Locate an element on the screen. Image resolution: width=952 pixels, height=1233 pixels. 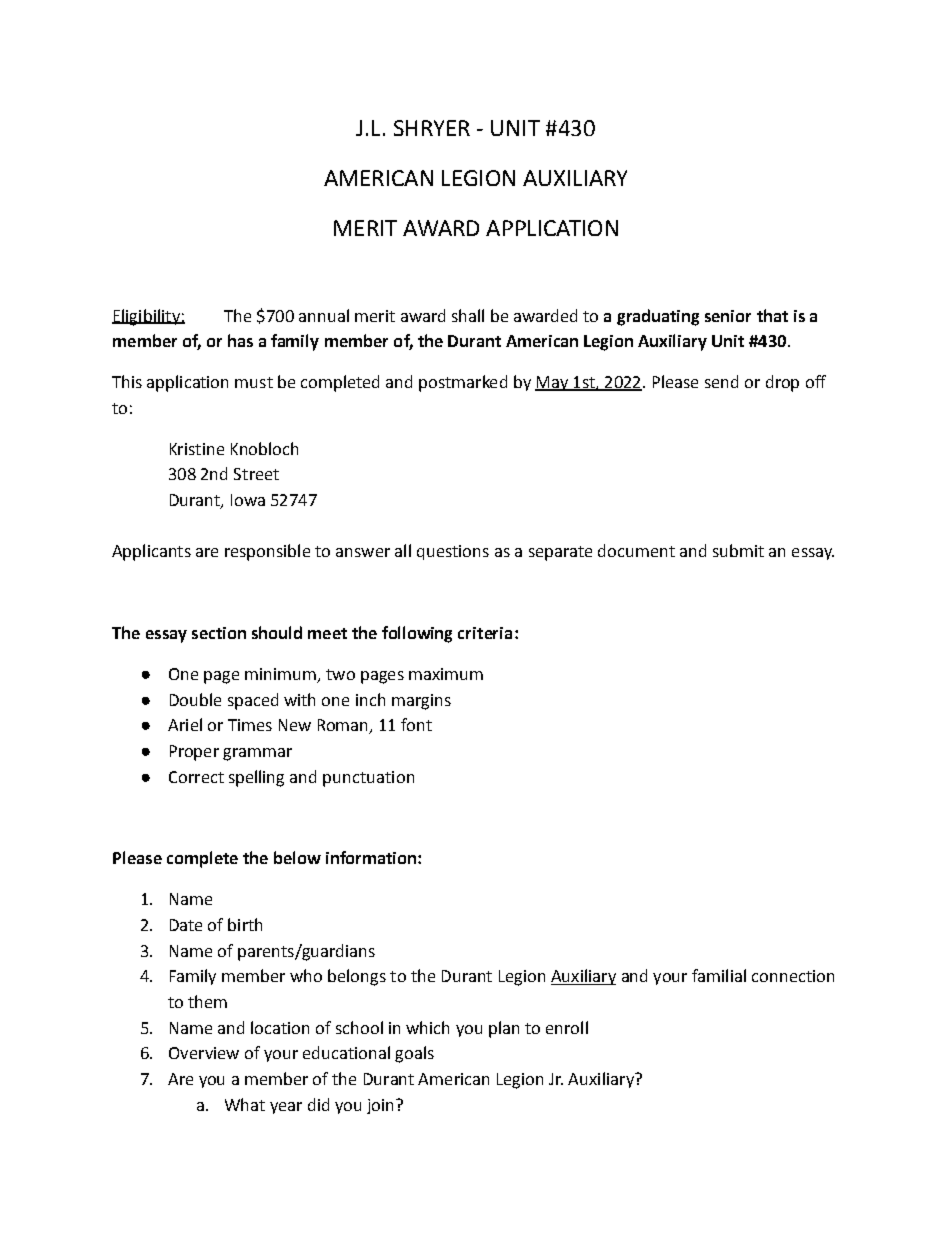
Double is located at coordinates (195, 699).
